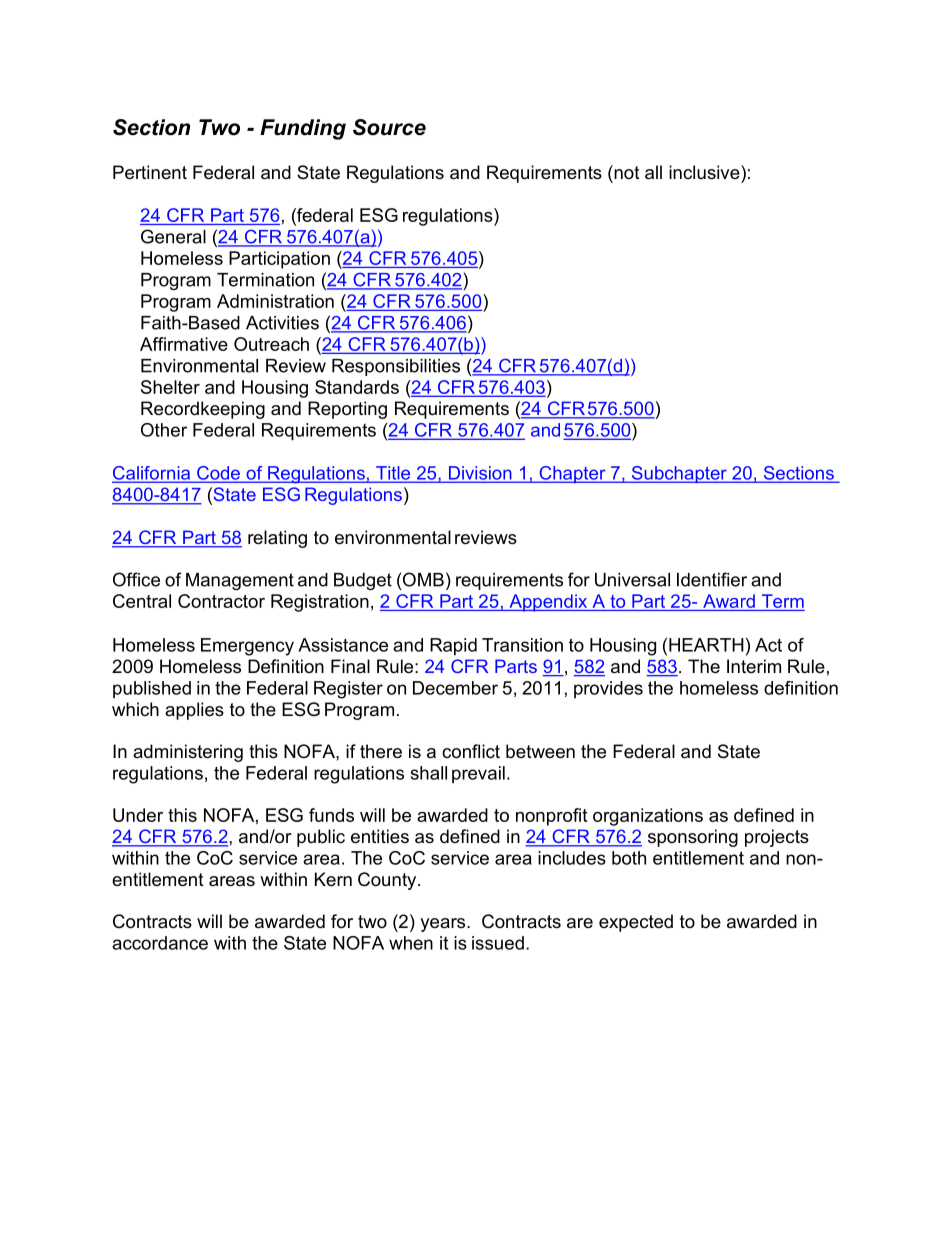 This page has width=952, height=1233. What do you see at coordinates (705, 172) in the page?
I see `inclusive` at bounding box center [705, 172].
